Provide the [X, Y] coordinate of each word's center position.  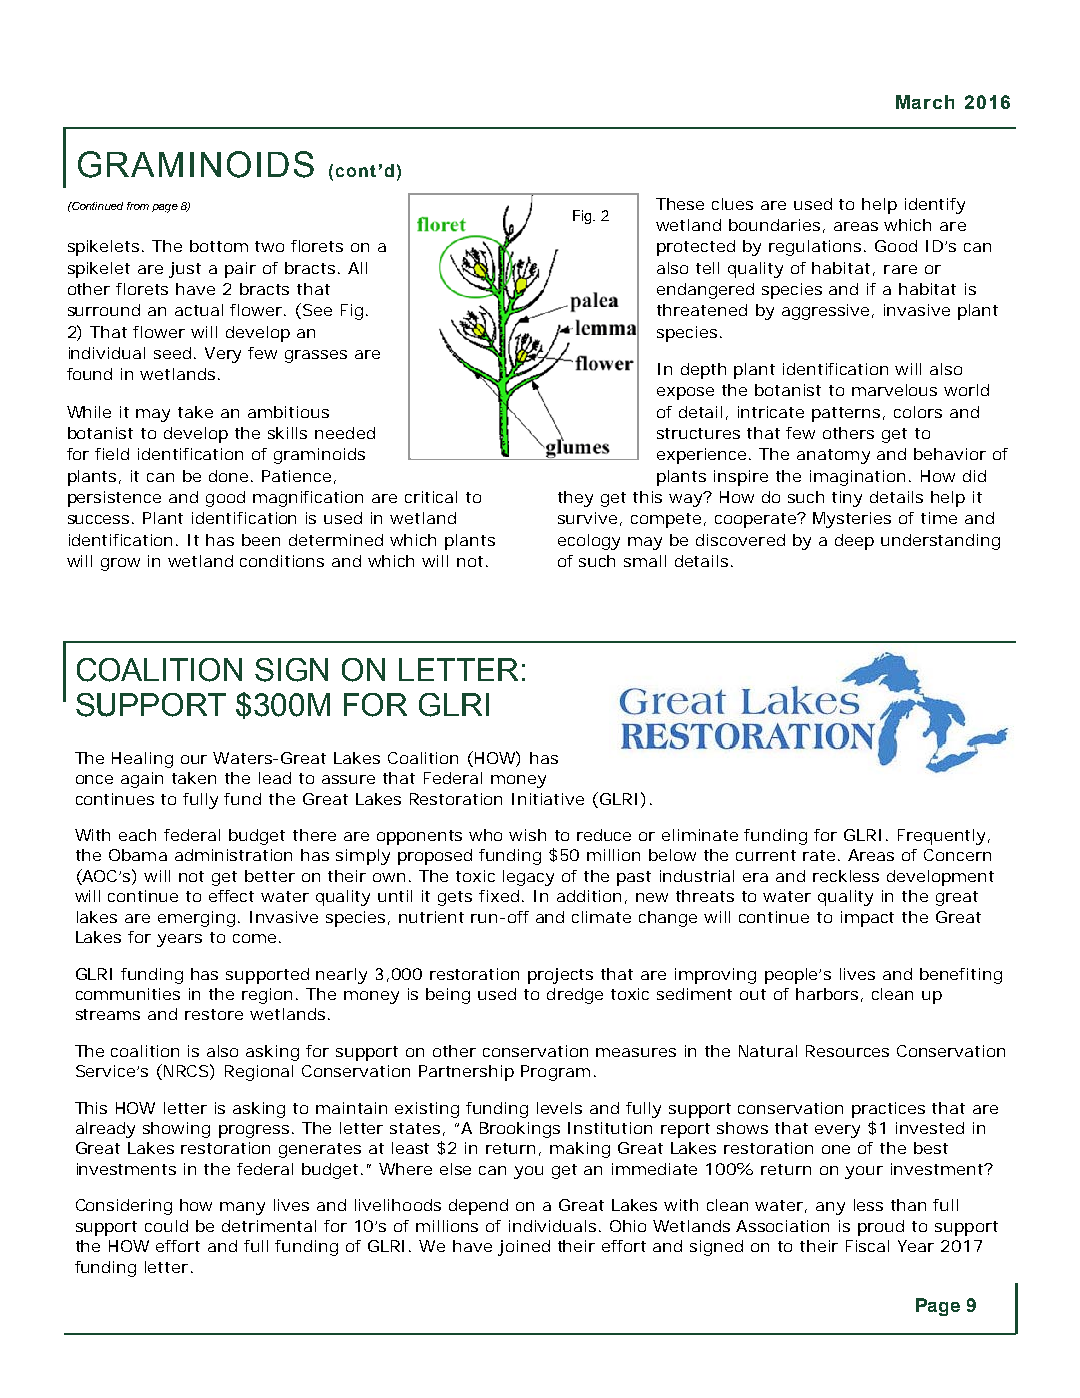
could [166, 1226]
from [138, 206]
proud [881, 1228]
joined [524, 1248]
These [680, 204]
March [925, 102]
